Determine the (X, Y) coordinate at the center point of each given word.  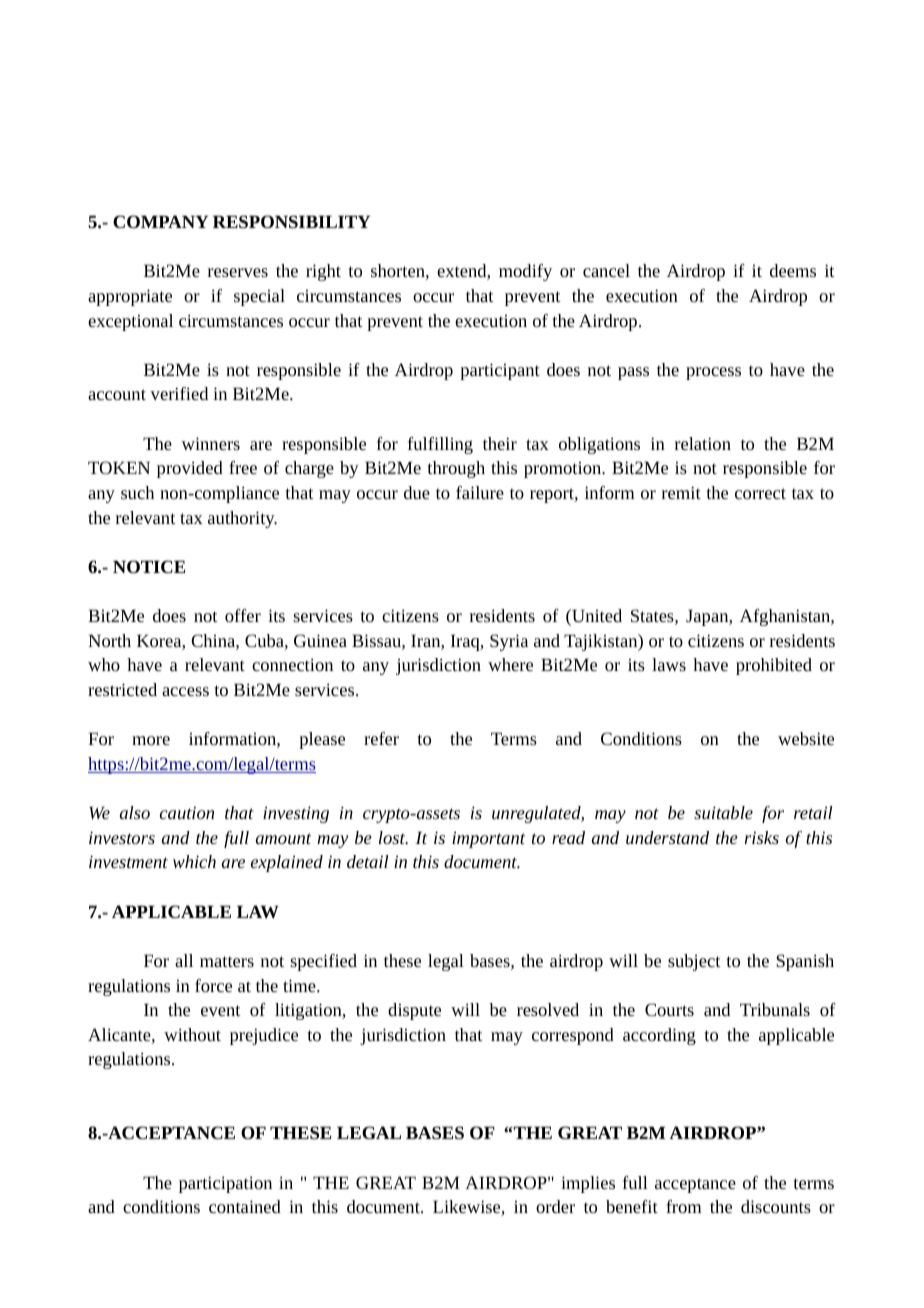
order (555, 1206)
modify (525, 272)
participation (225, 1184)
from (684, 1206)
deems (793, 270)
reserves (238, 272)
